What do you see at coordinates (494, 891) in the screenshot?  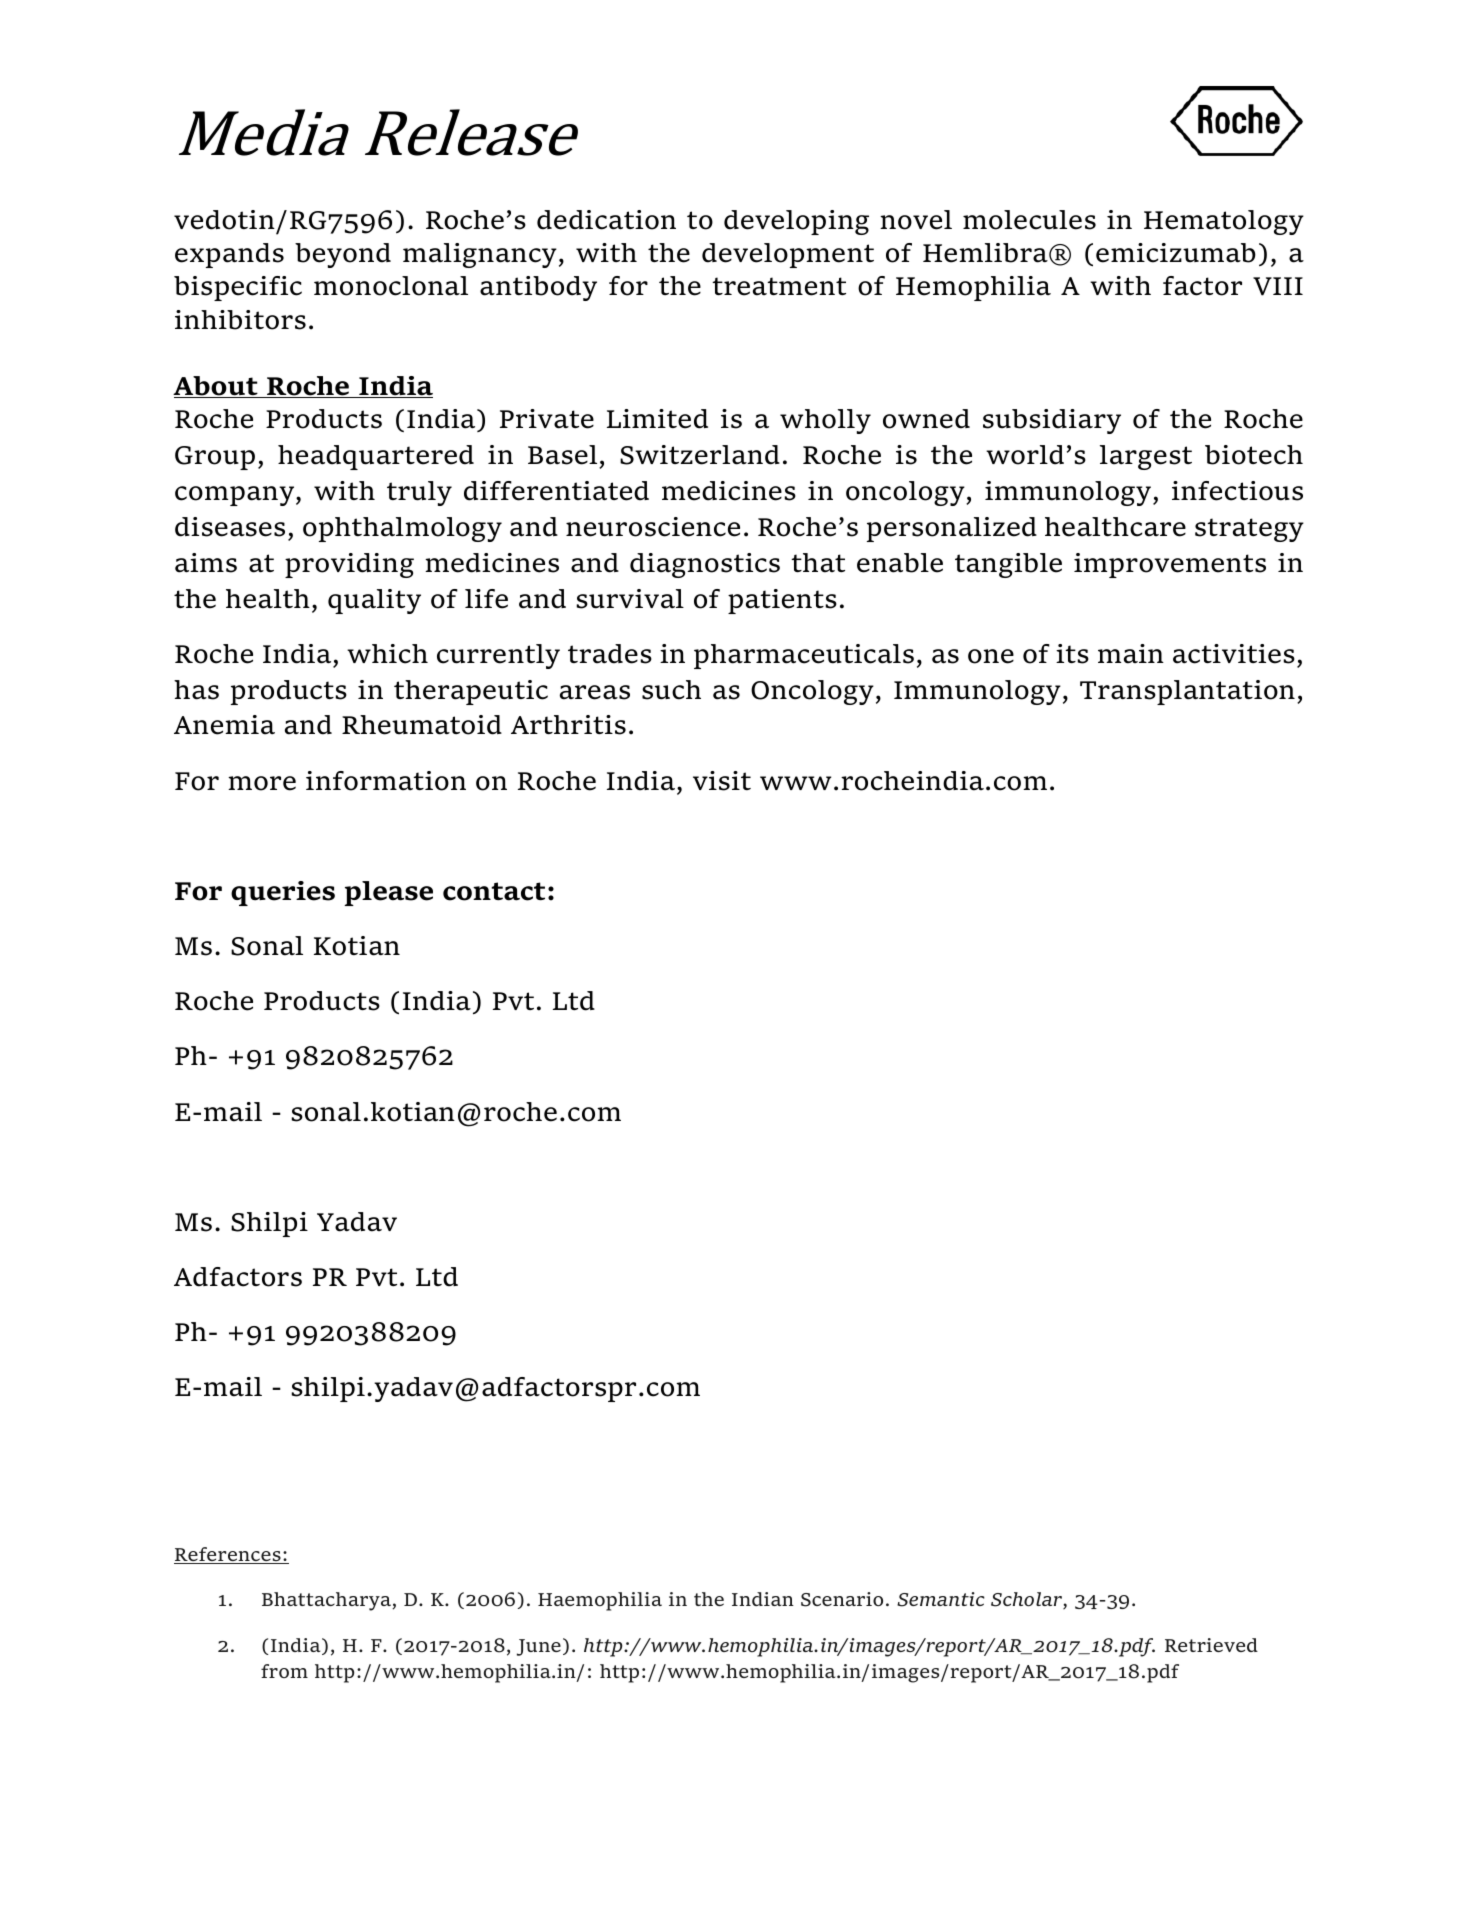 I see `contact` at bounding box center [494, 891].
